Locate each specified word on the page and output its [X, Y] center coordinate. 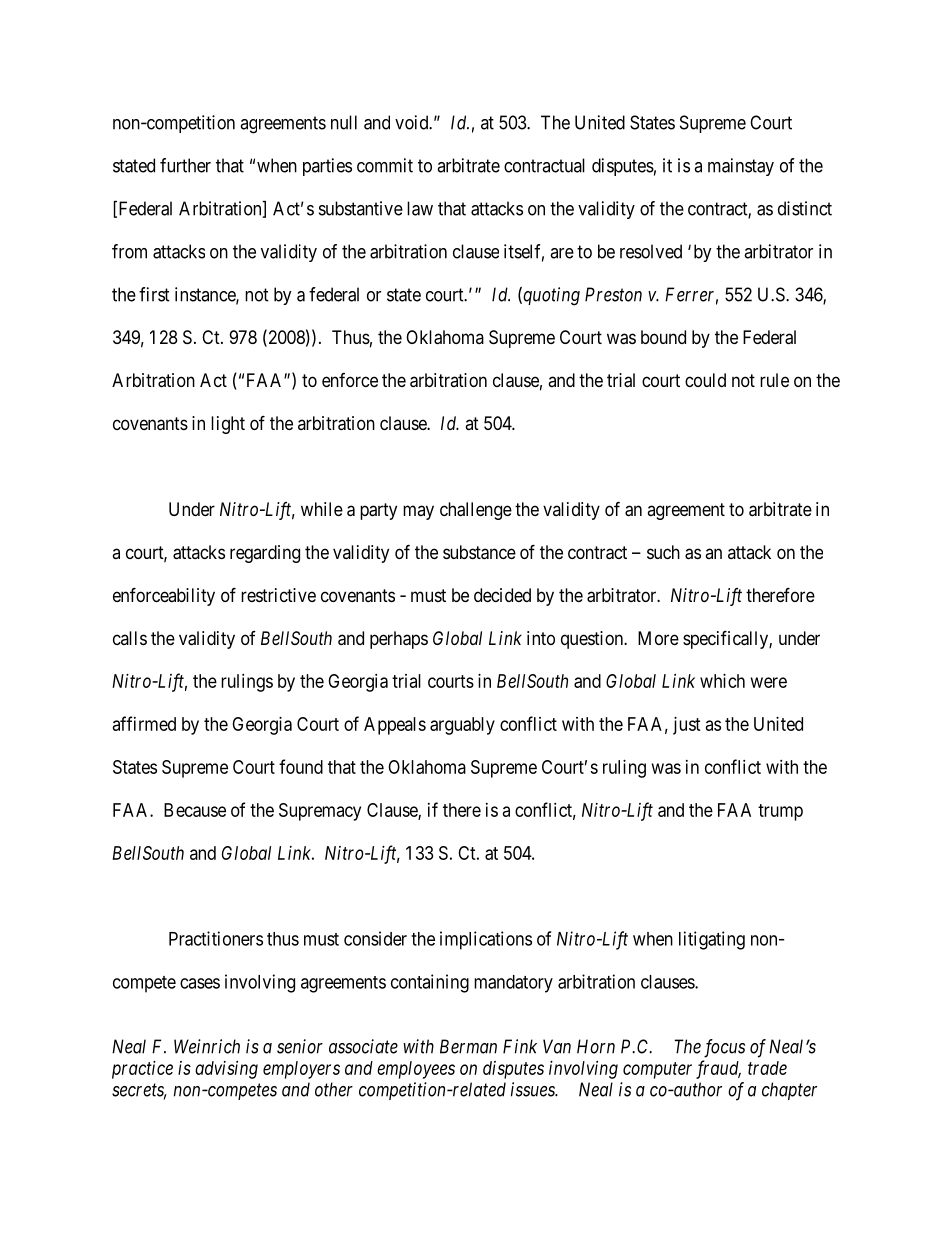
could [705, 380]
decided [502, 595]
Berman [468, 1046]
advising [226, 1070]
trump [780, 812]
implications [486, 940]
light [228, 425]
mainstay [741, 167]
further [185, 165]
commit [385, 165]
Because [195, 810]
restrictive [278, 595]
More [658, 638]
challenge [476, 511]
